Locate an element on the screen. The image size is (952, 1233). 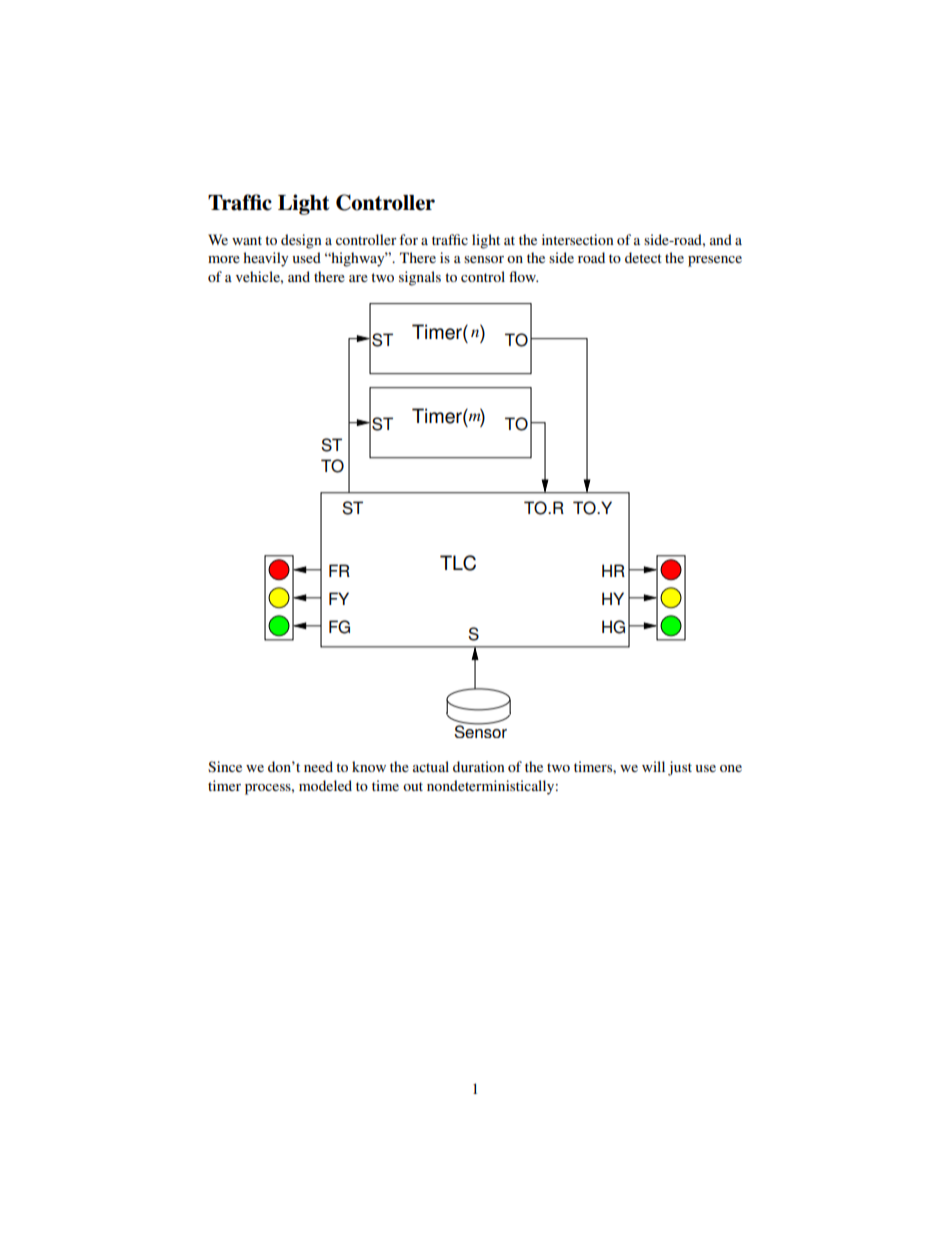
just is located at coordinates (680, 768).
